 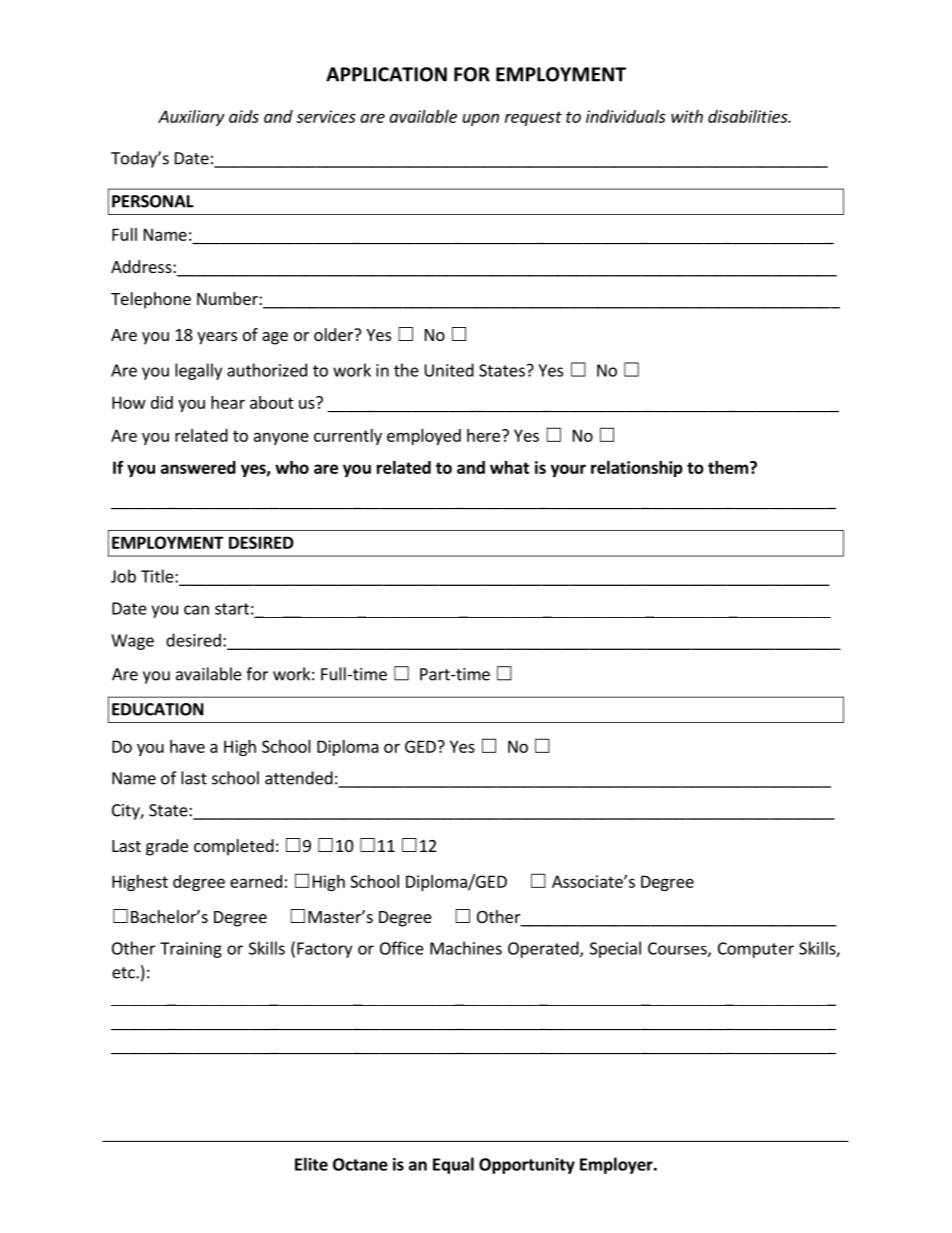 I want to click on with, so click(x=687, y=116).
